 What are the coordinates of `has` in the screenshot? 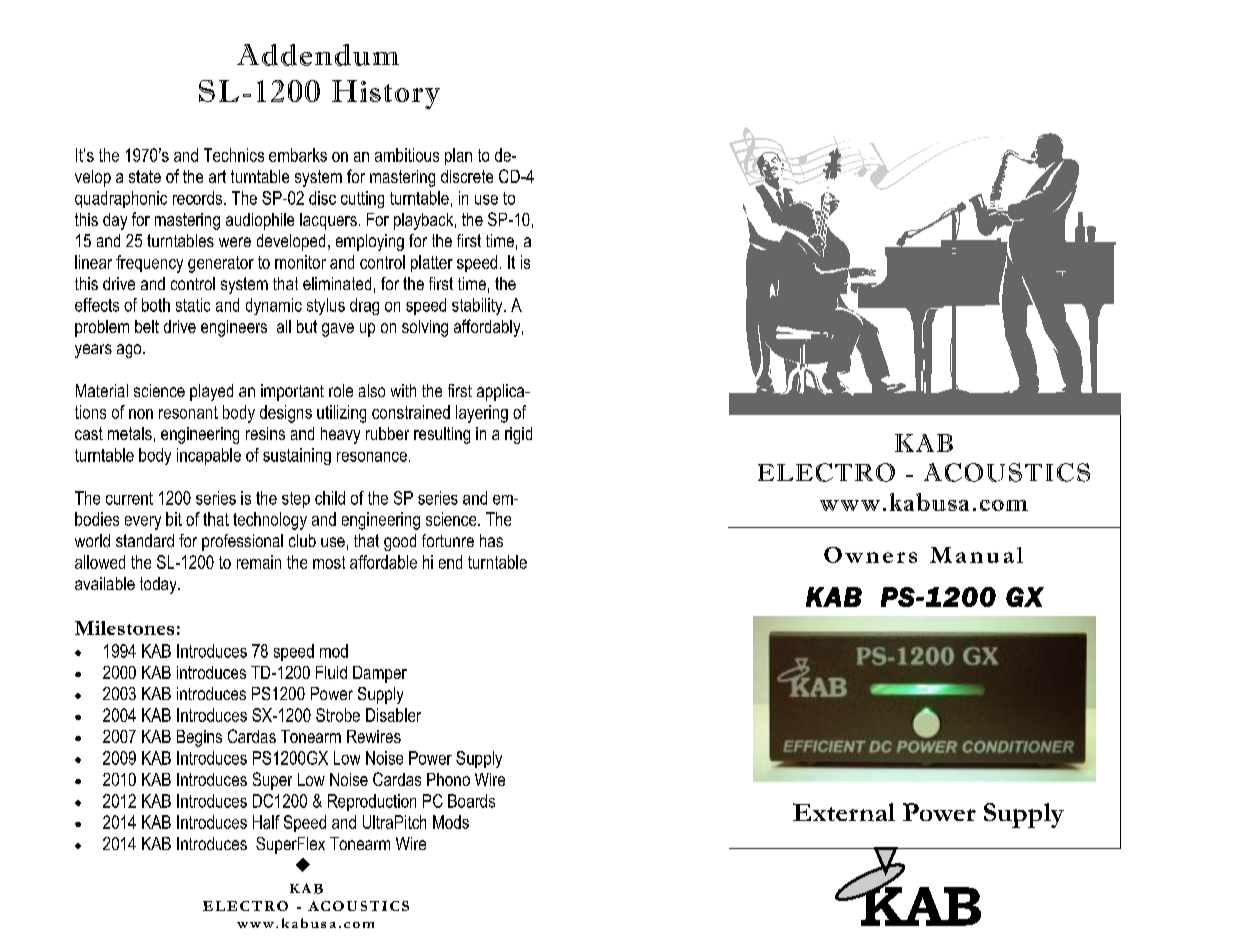 It's located at (491, 540).
